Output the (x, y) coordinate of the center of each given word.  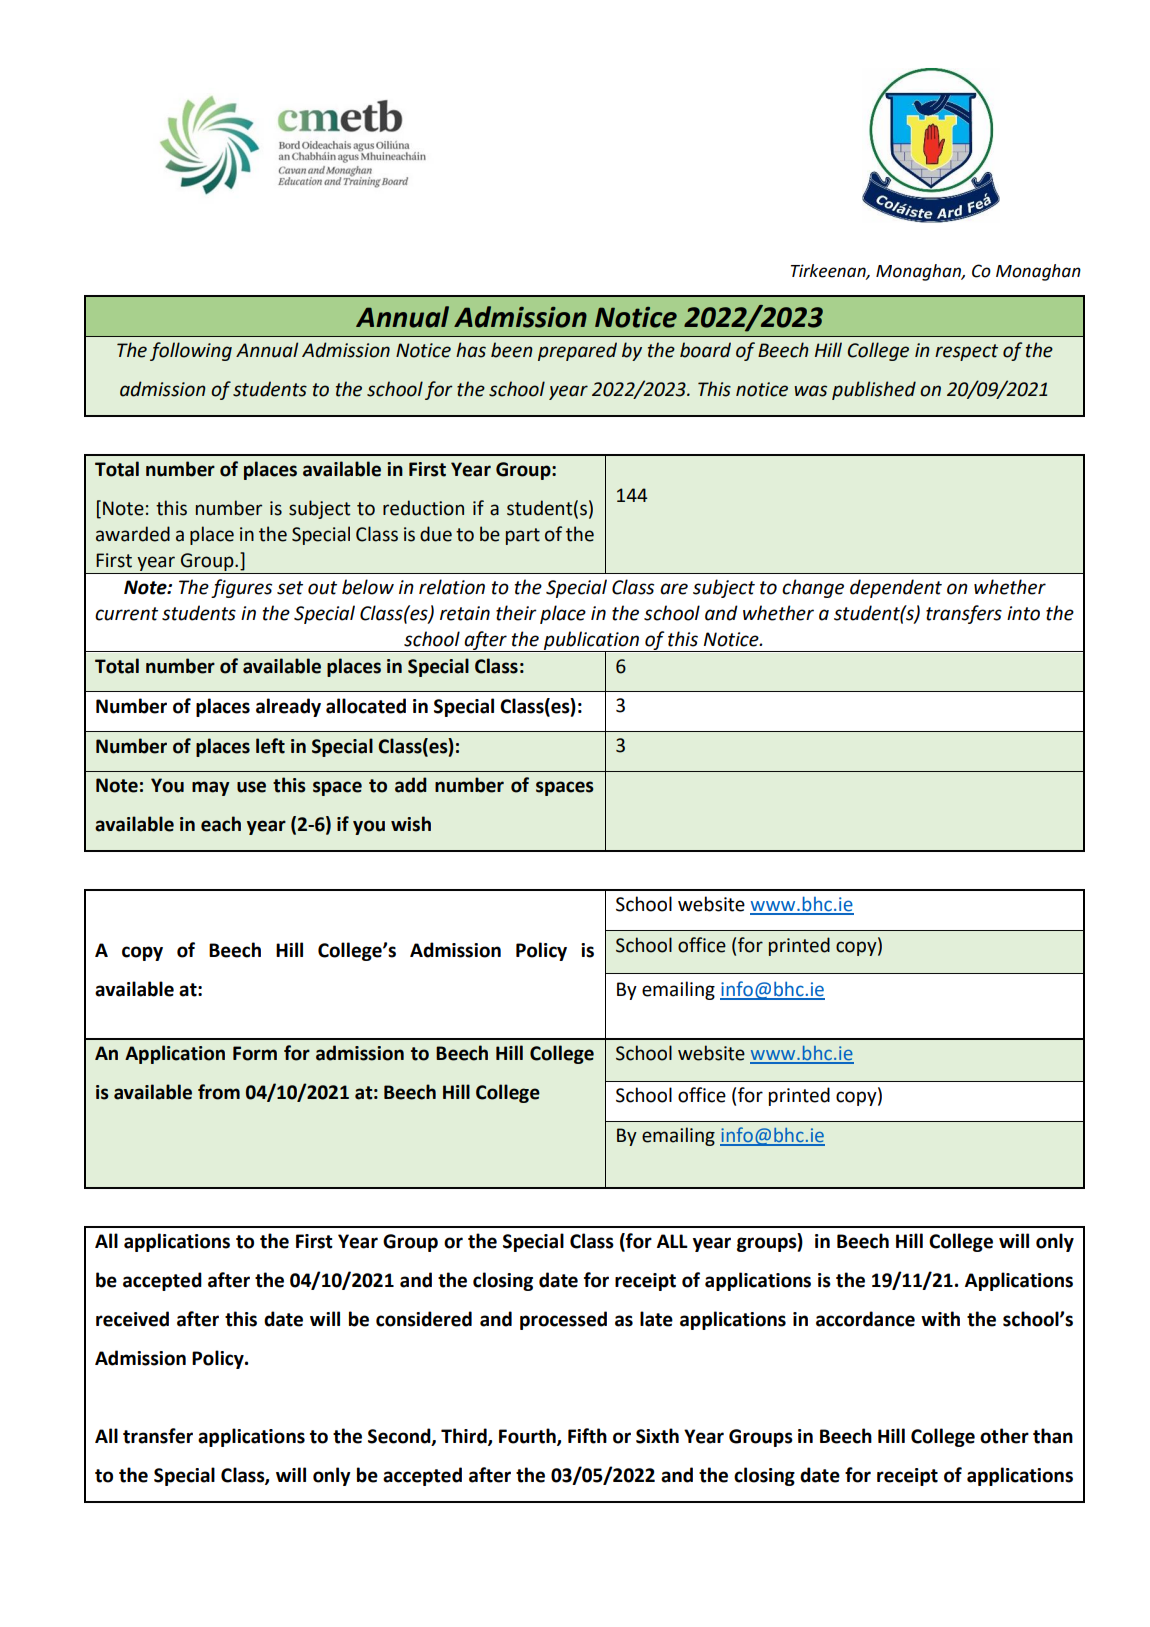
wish (411, 824)
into (1023, 613)
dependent (896, 588)
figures (241, 588)
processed (563, 1320)
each (221, 824)
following (191, 351)
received (132, 1319)
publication (592, 641)
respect (966, 352)
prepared (577, 351)
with (940, 1319)
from (219, 1092)
